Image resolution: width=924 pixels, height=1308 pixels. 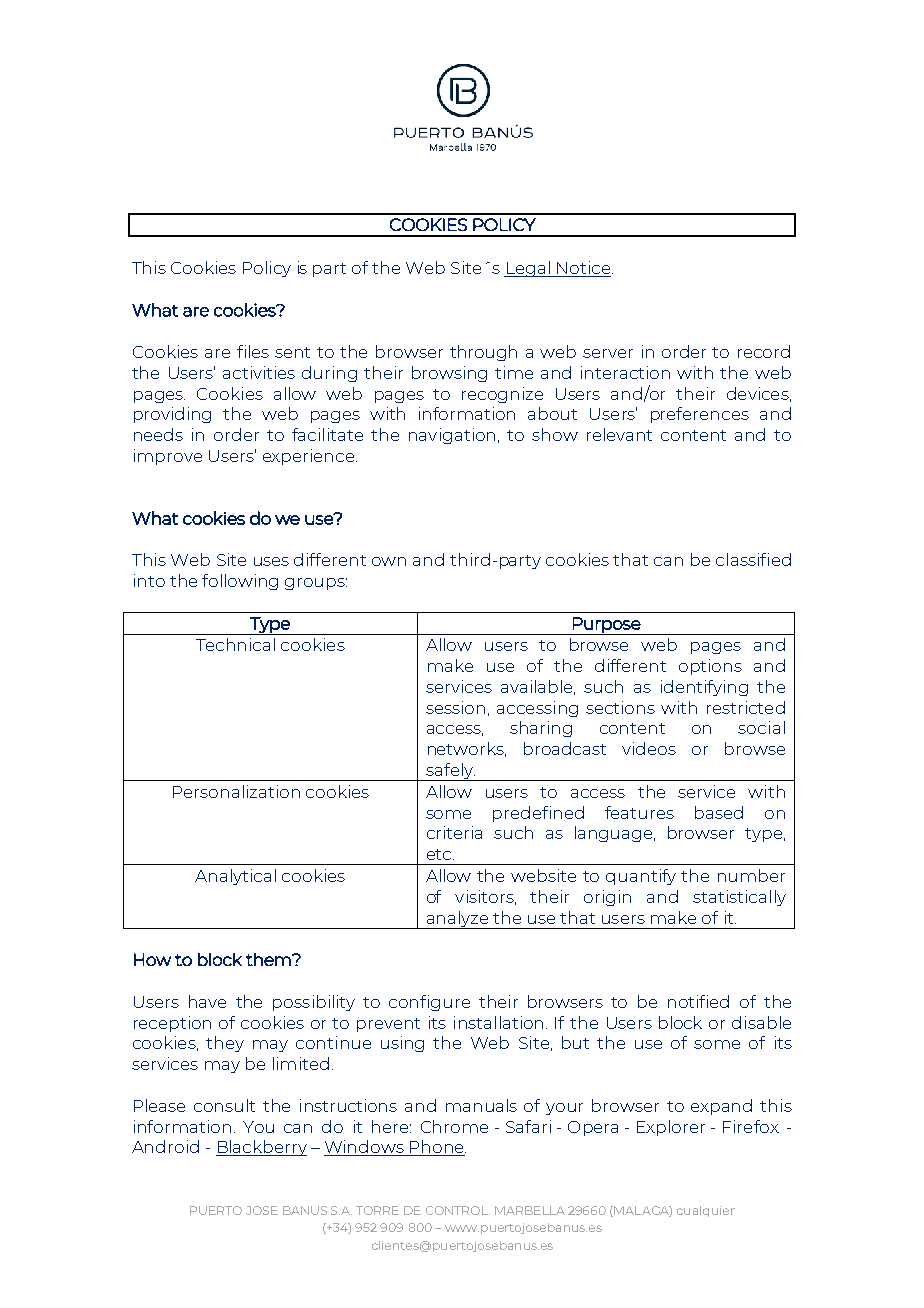 What do you see at coordinates (458, 1210) in the document?
I see `CONTROL` at bounding box center [458, 1210].
